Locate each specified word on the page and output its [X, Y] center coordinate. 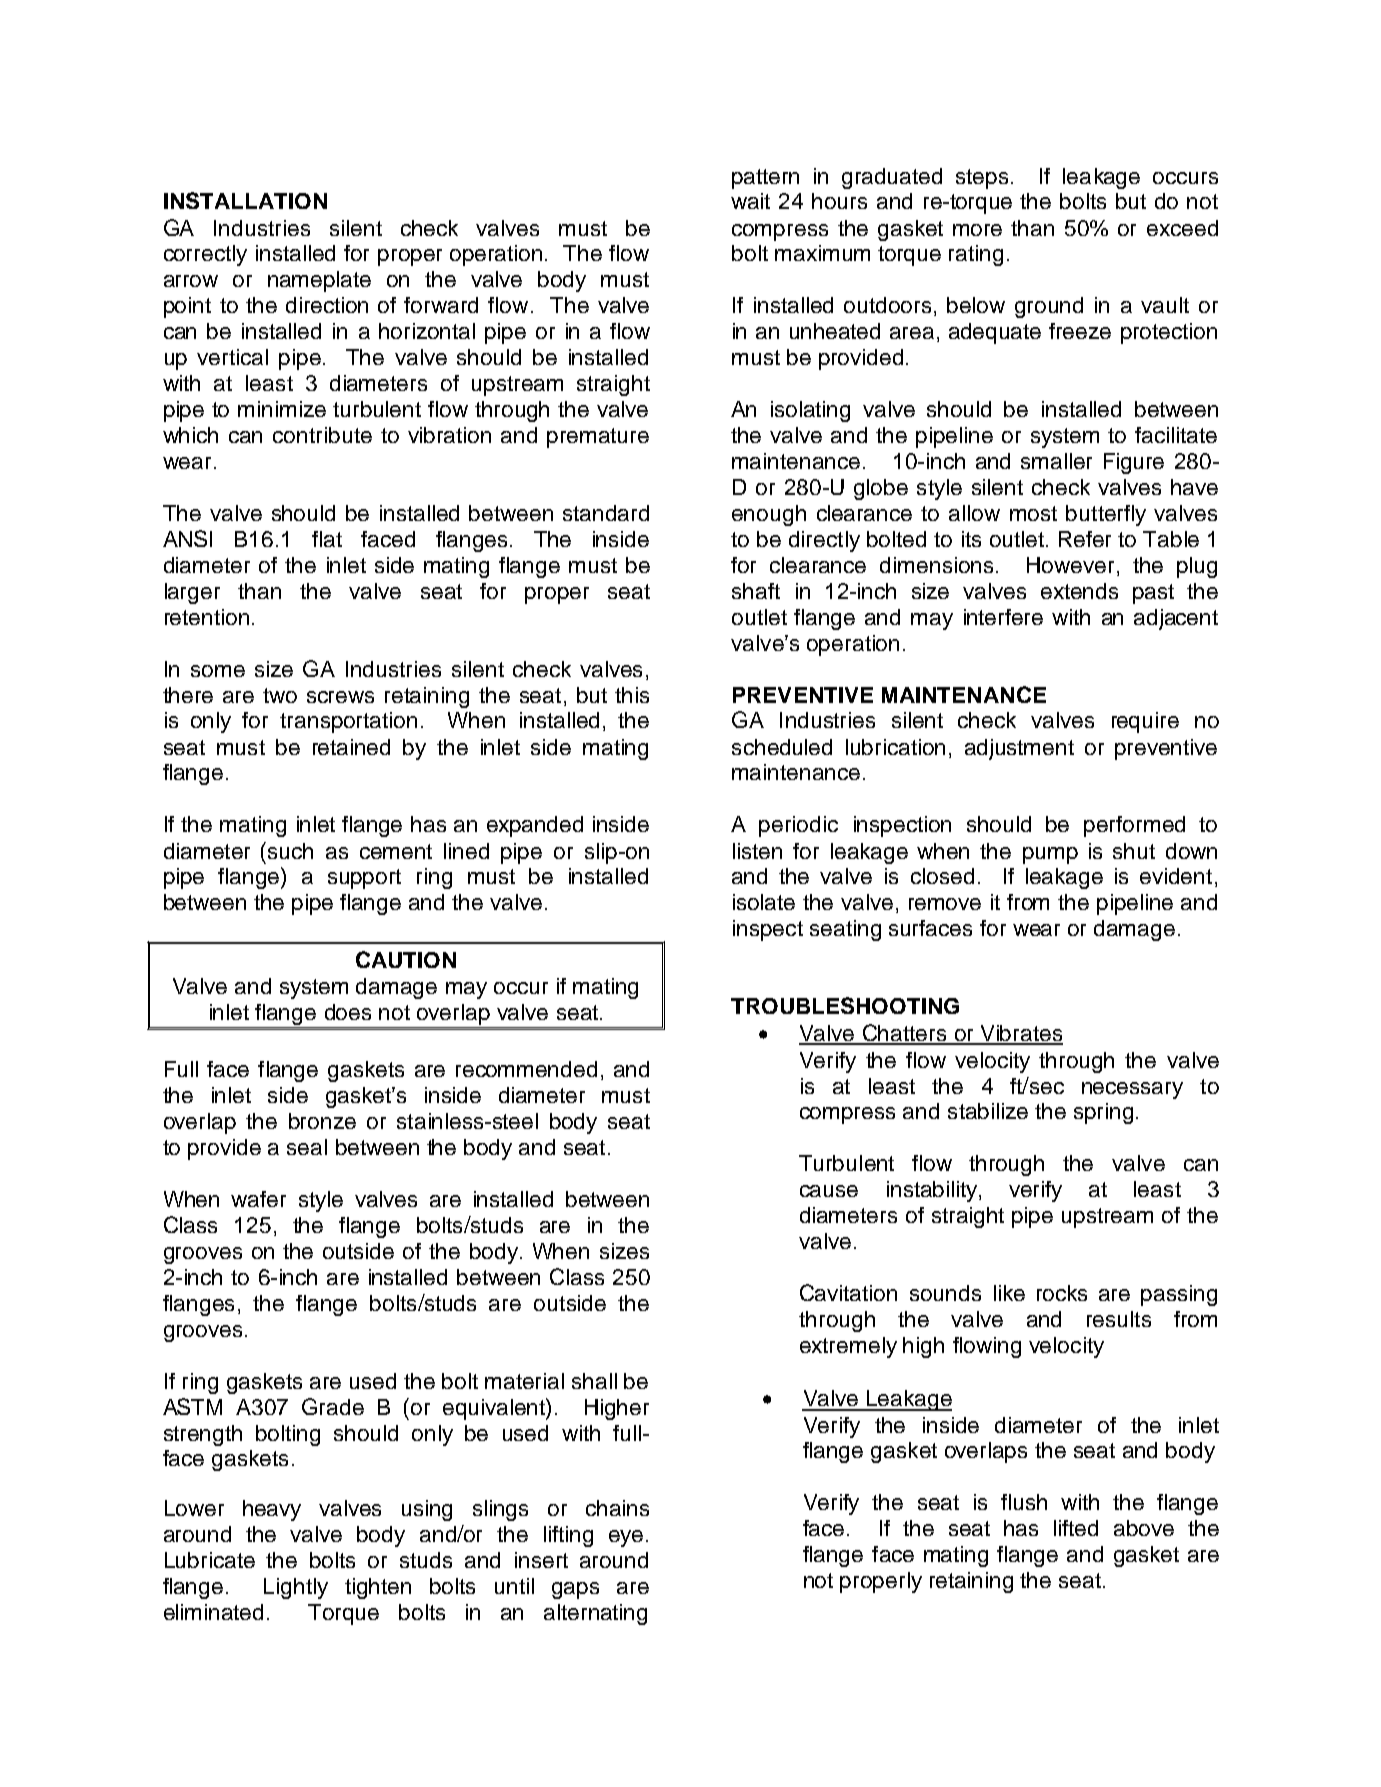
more [977, 230]
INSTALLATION [245, 200]
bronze [322, 1121]
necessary [1132, 1090]
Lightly [296, 1588]
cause [829, 1191]
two [280, 695]
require [1145, 722]
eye [626, 1538]
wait [750, 201]
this [632, 695]
